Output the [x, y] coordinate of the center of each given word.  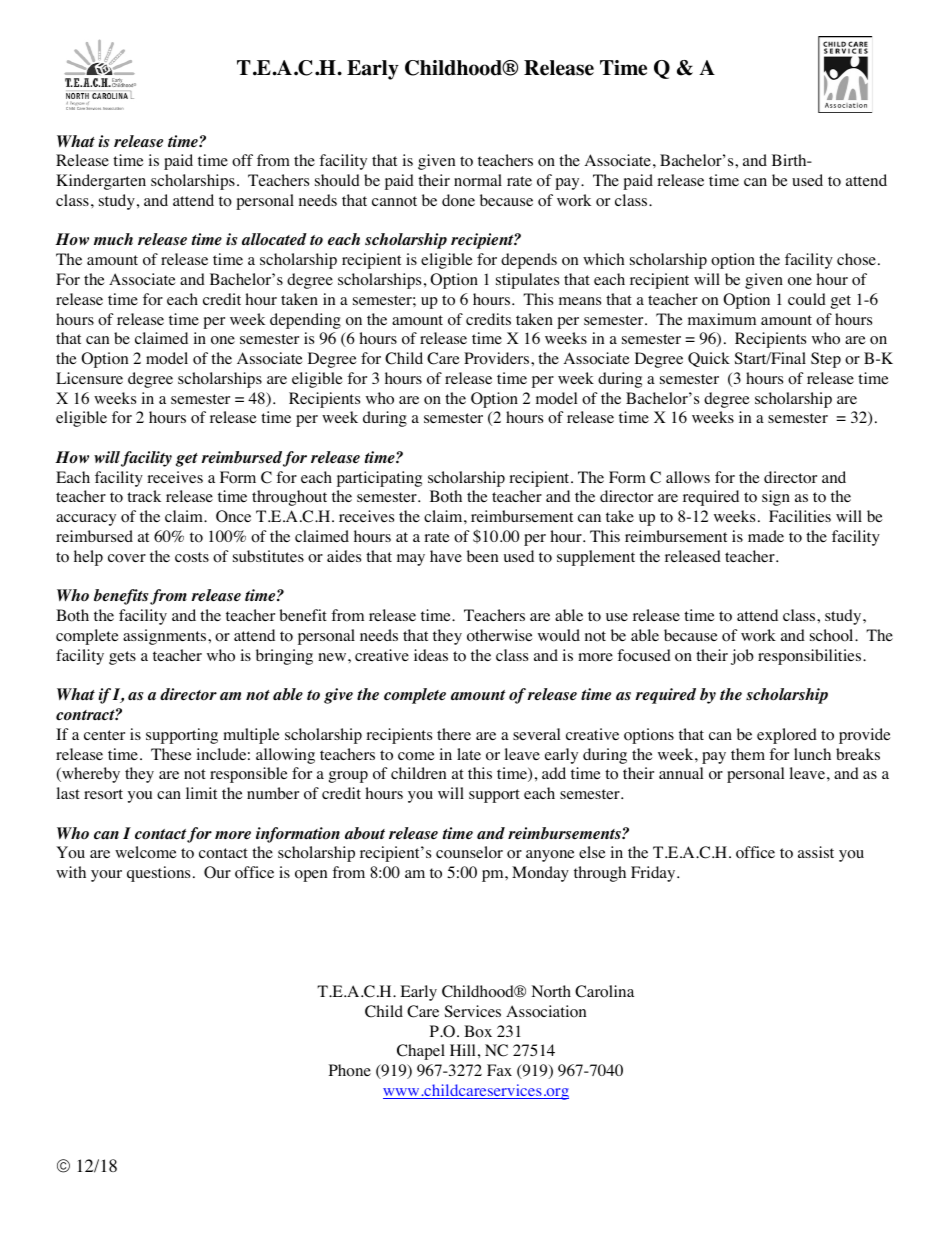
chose [856, 259]
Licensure [89, 378]
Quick [709, 359]
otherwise [500, 635]
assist [816, 852]
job [742, 657]
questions [158, 874]
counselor [469, 852]
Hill [462, 1050]
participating [379, 479]
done [458, 200]
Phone [350, 1070]
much [113, 239]
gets [122, 658]
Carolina [604, 991]
